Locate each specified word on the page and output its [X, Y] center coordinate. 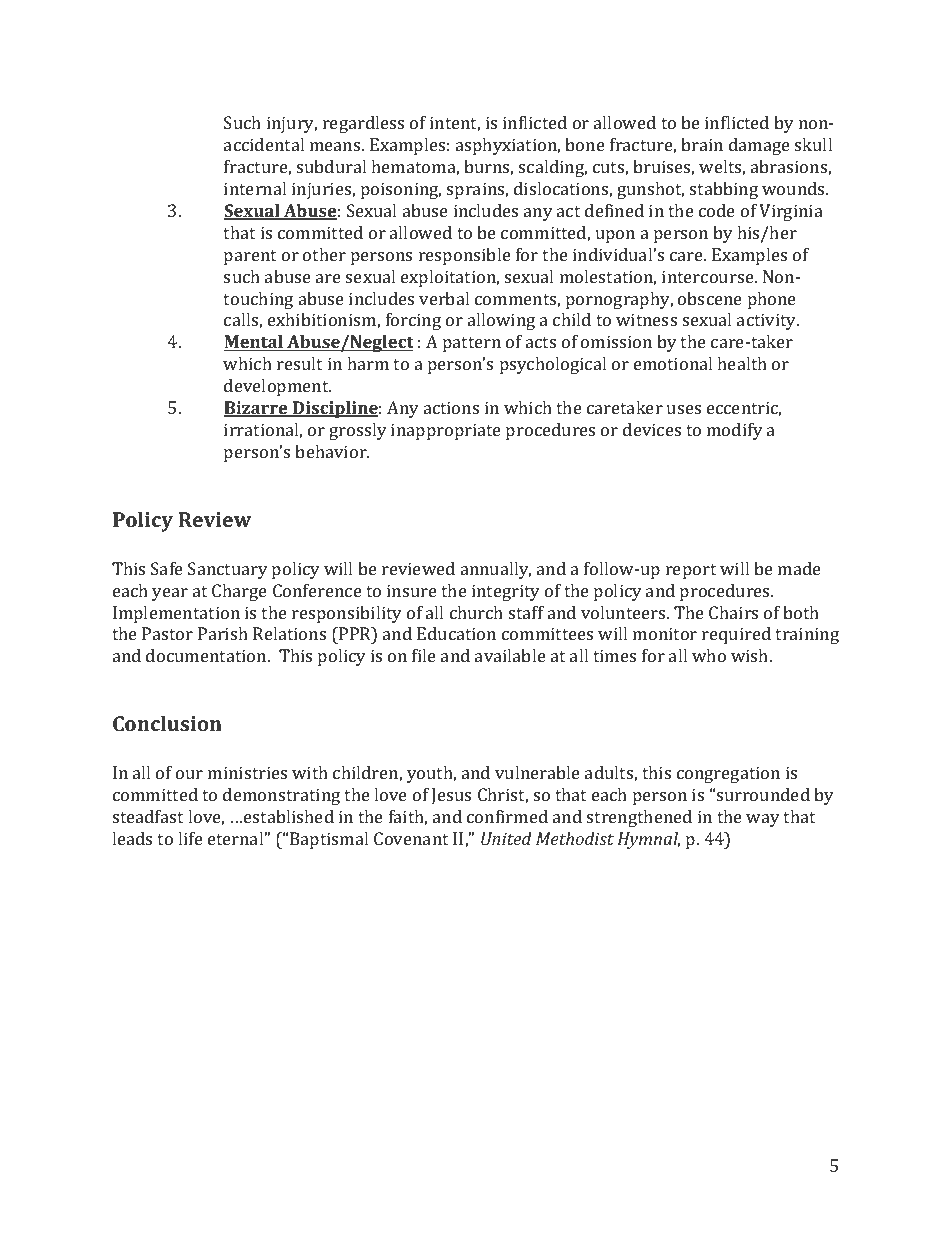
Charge [239, 592]
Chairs [733, 612]
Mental [254, 343]
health [742, 363]
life [190, 838]
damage [759, 146]
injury [292, 124]
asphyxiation [508, 146]
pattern [472, 344]
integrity [506, 592]
